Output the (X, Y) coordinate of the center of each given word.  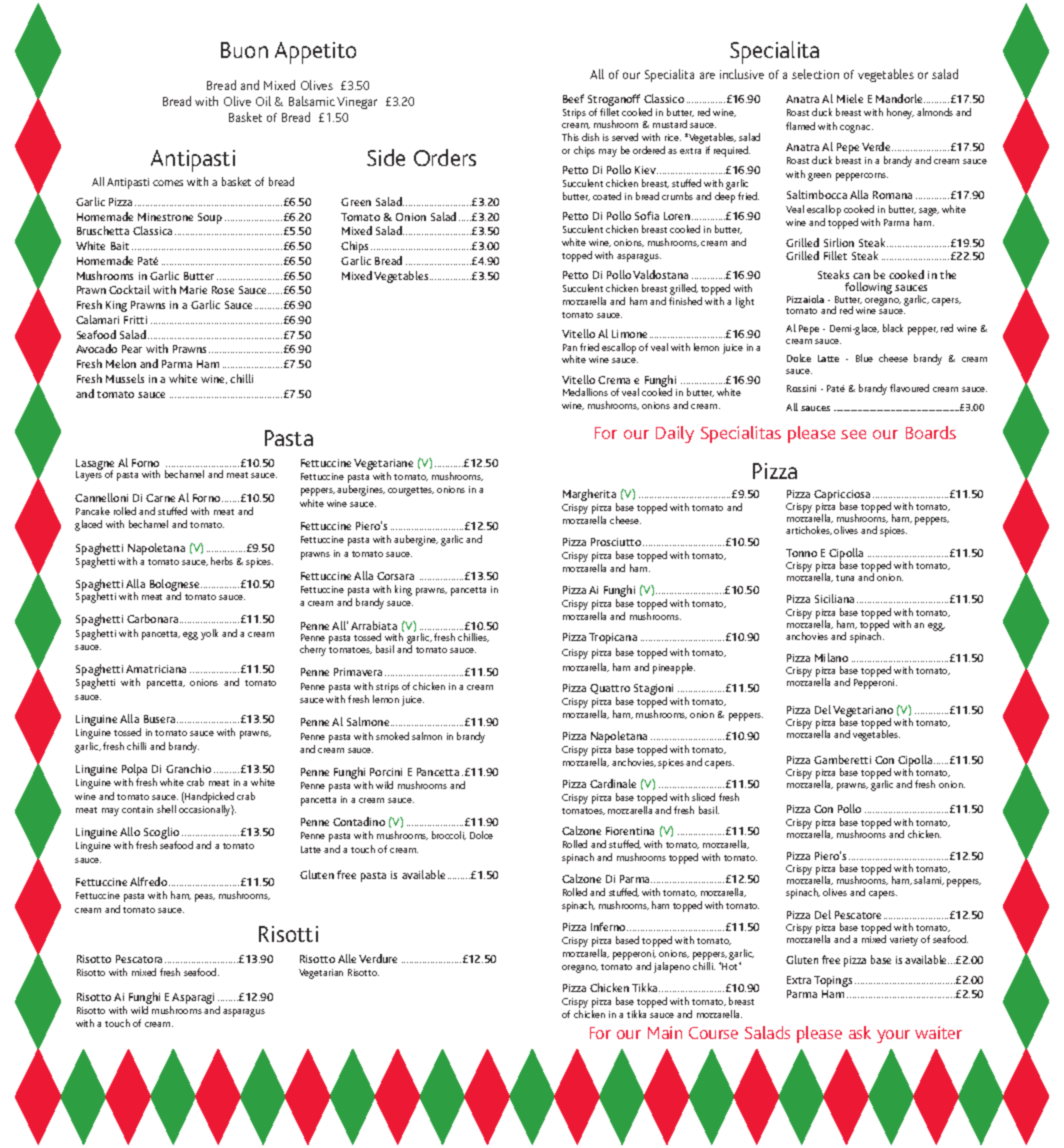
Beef (573, 98)
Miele (850, 98)
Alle (347, 958)
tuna (845, 578)
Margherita (590, 496)
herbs (222, 561)
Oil (263, 101)
